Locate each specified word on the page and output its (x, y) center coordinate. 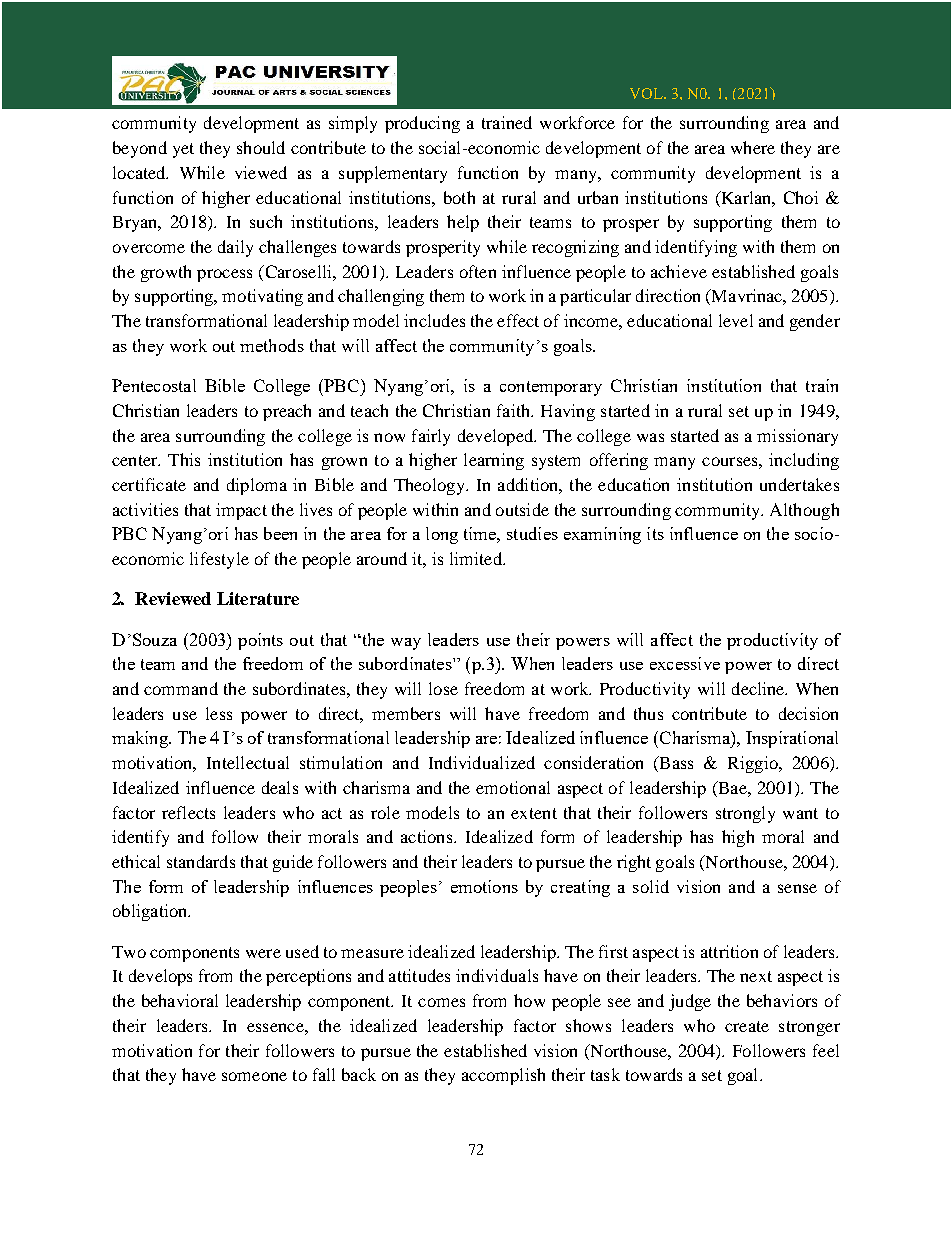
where (753, 147)
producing (422, 124)
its (655, 533)
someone (254, 1076)
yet (183, 150)
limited (477, 558)
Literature (258, 598)
